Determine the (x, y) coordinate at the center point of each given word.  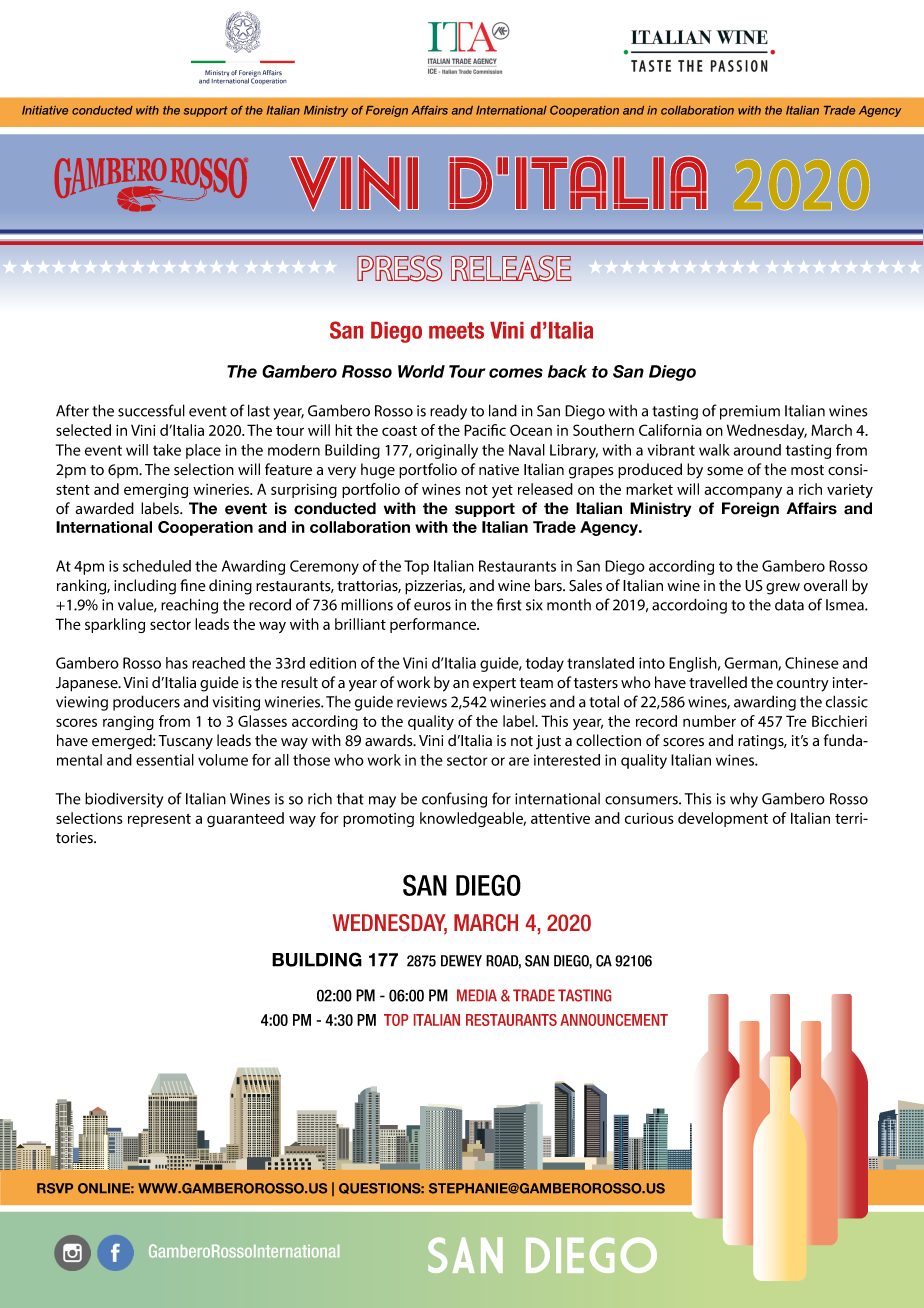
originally (447, 451)
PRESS (399, 268)
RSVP (55, 1188)
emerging (156, 491)
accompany (743, 492)
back (567, 371)
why (744, 800)
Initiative (45, 110)
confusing (454, 800)
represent (159, 820)
